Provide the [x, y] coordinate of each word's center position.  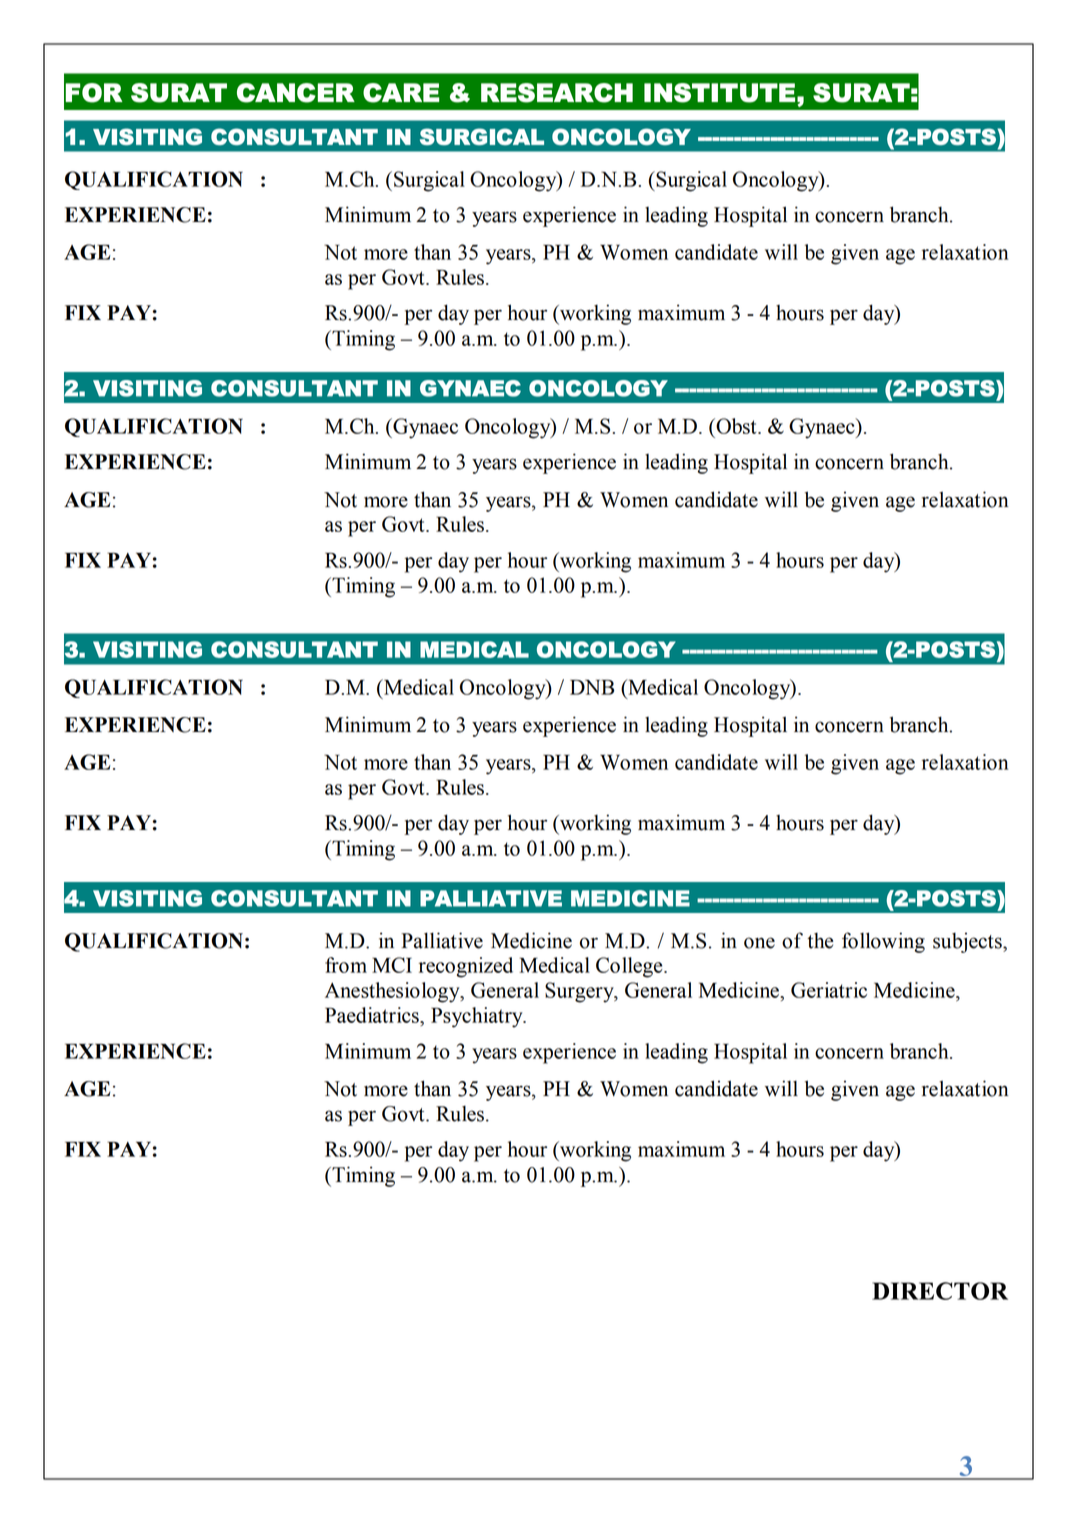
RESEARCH [557, 93]
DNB [592, 687]
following [883, 942]
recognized [466, 967]
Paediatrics [373, 1015]
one [759, 943]
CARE [401, 93]
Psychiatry [478, 1017]
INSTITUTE [719, 93]
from [346, 965]
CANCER [296, 93]
